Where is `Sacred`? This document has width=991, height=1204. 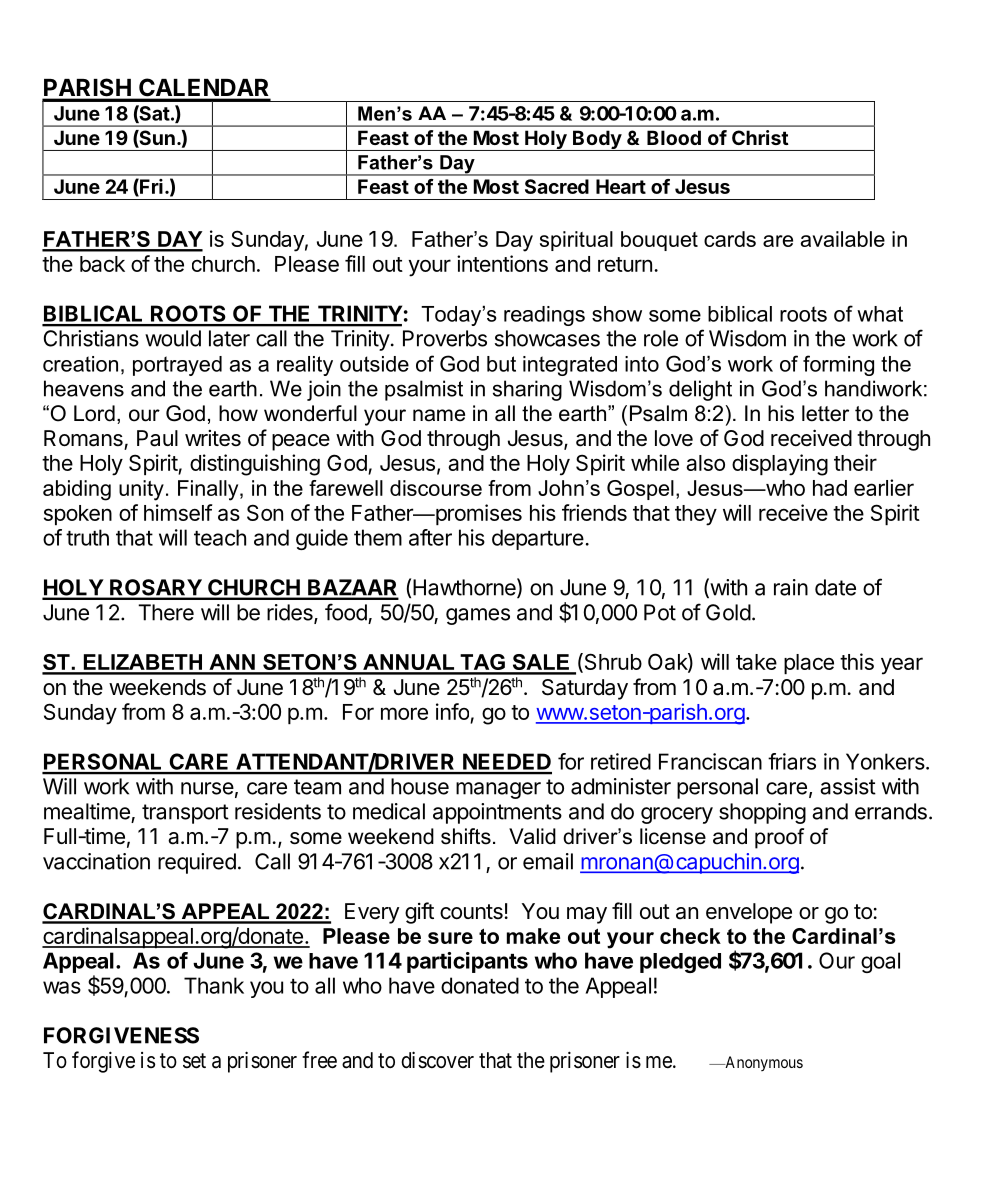
Sacred is located at coordinates (557, 186).
